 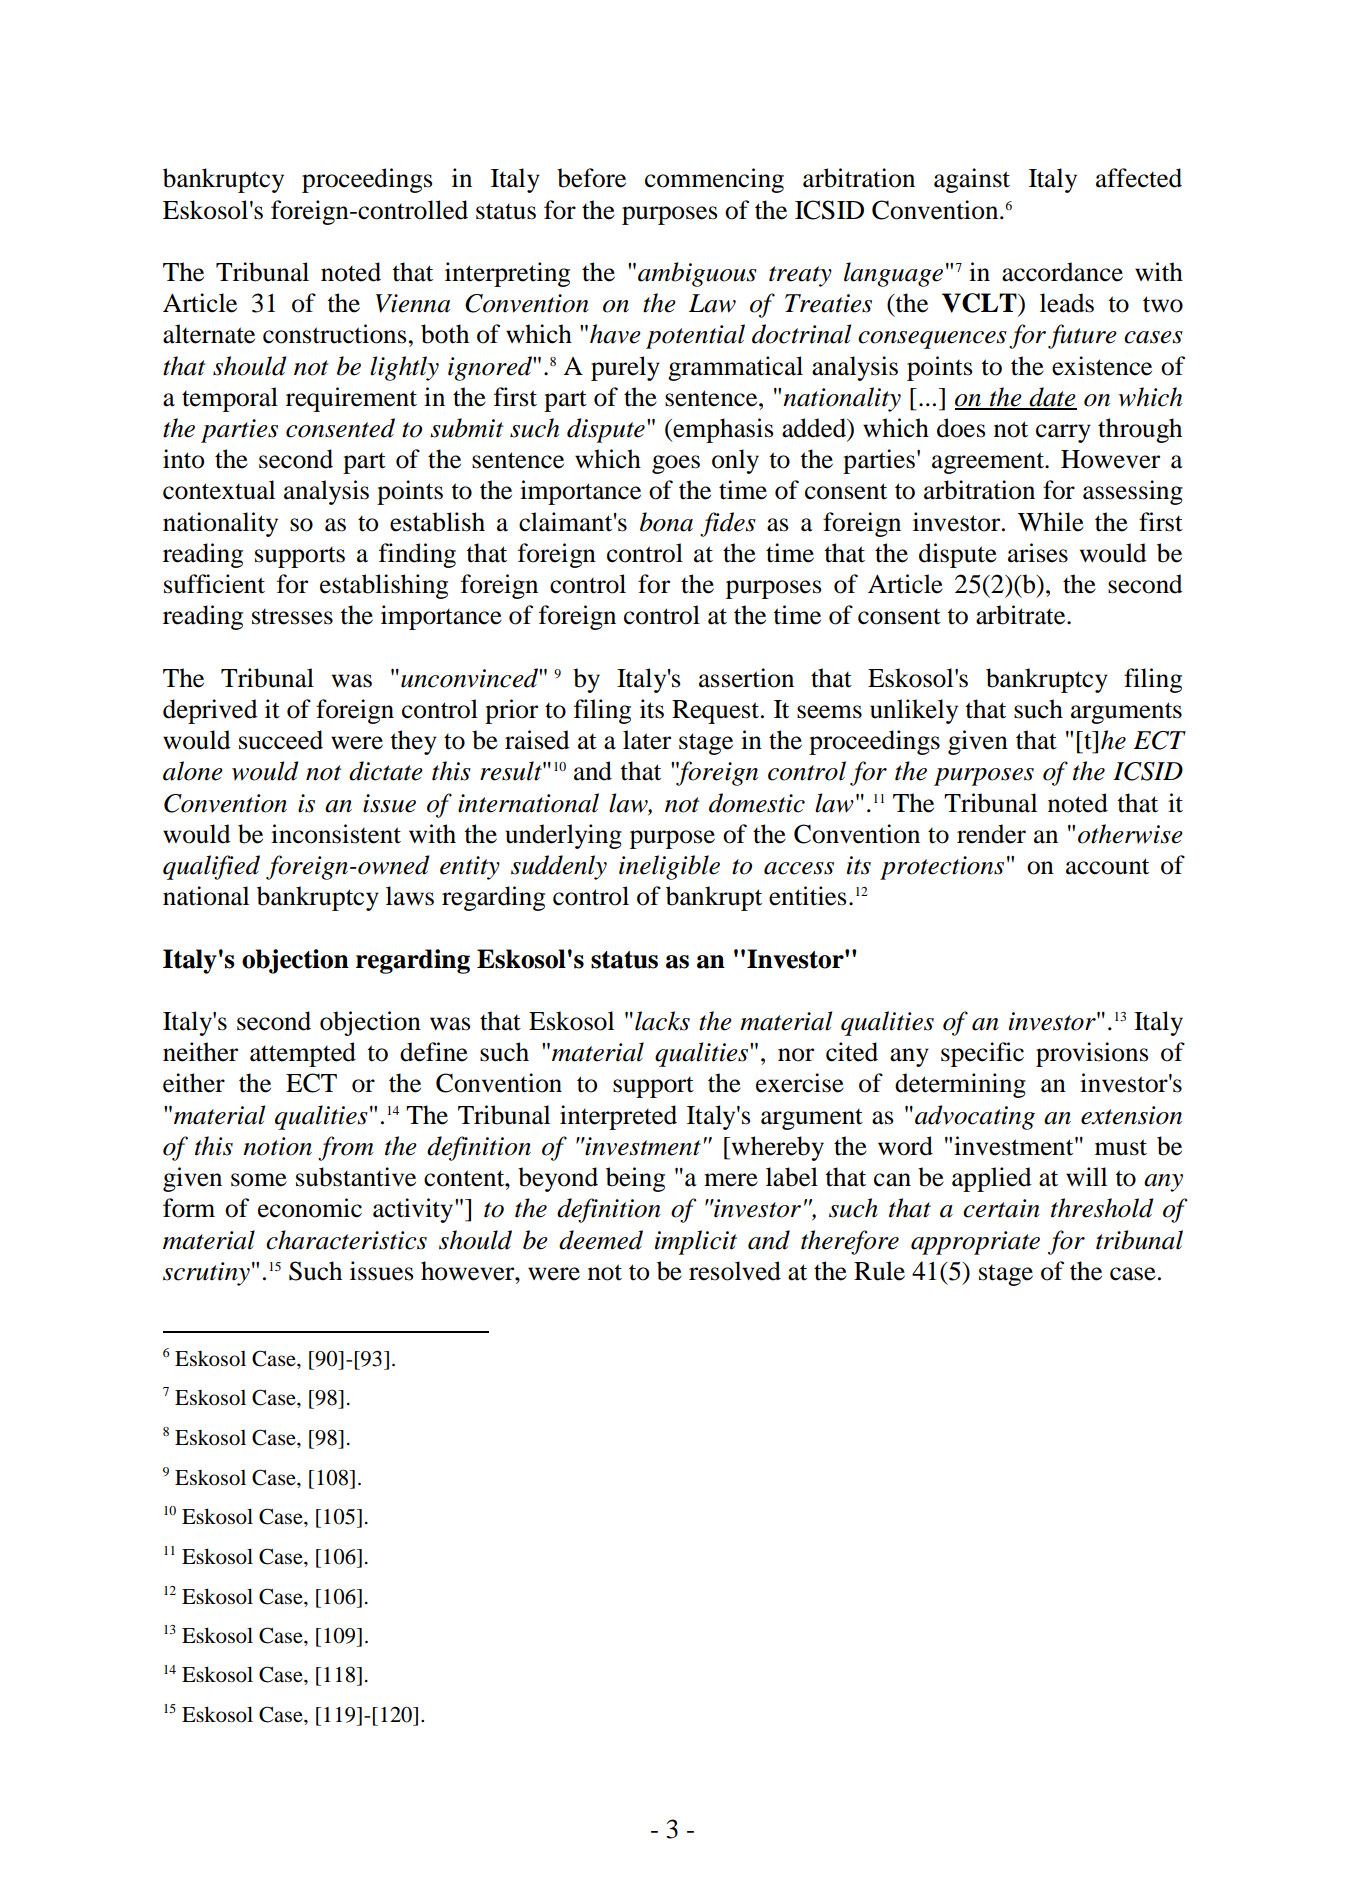 I want to click on later, so click(x=647, y=740).
